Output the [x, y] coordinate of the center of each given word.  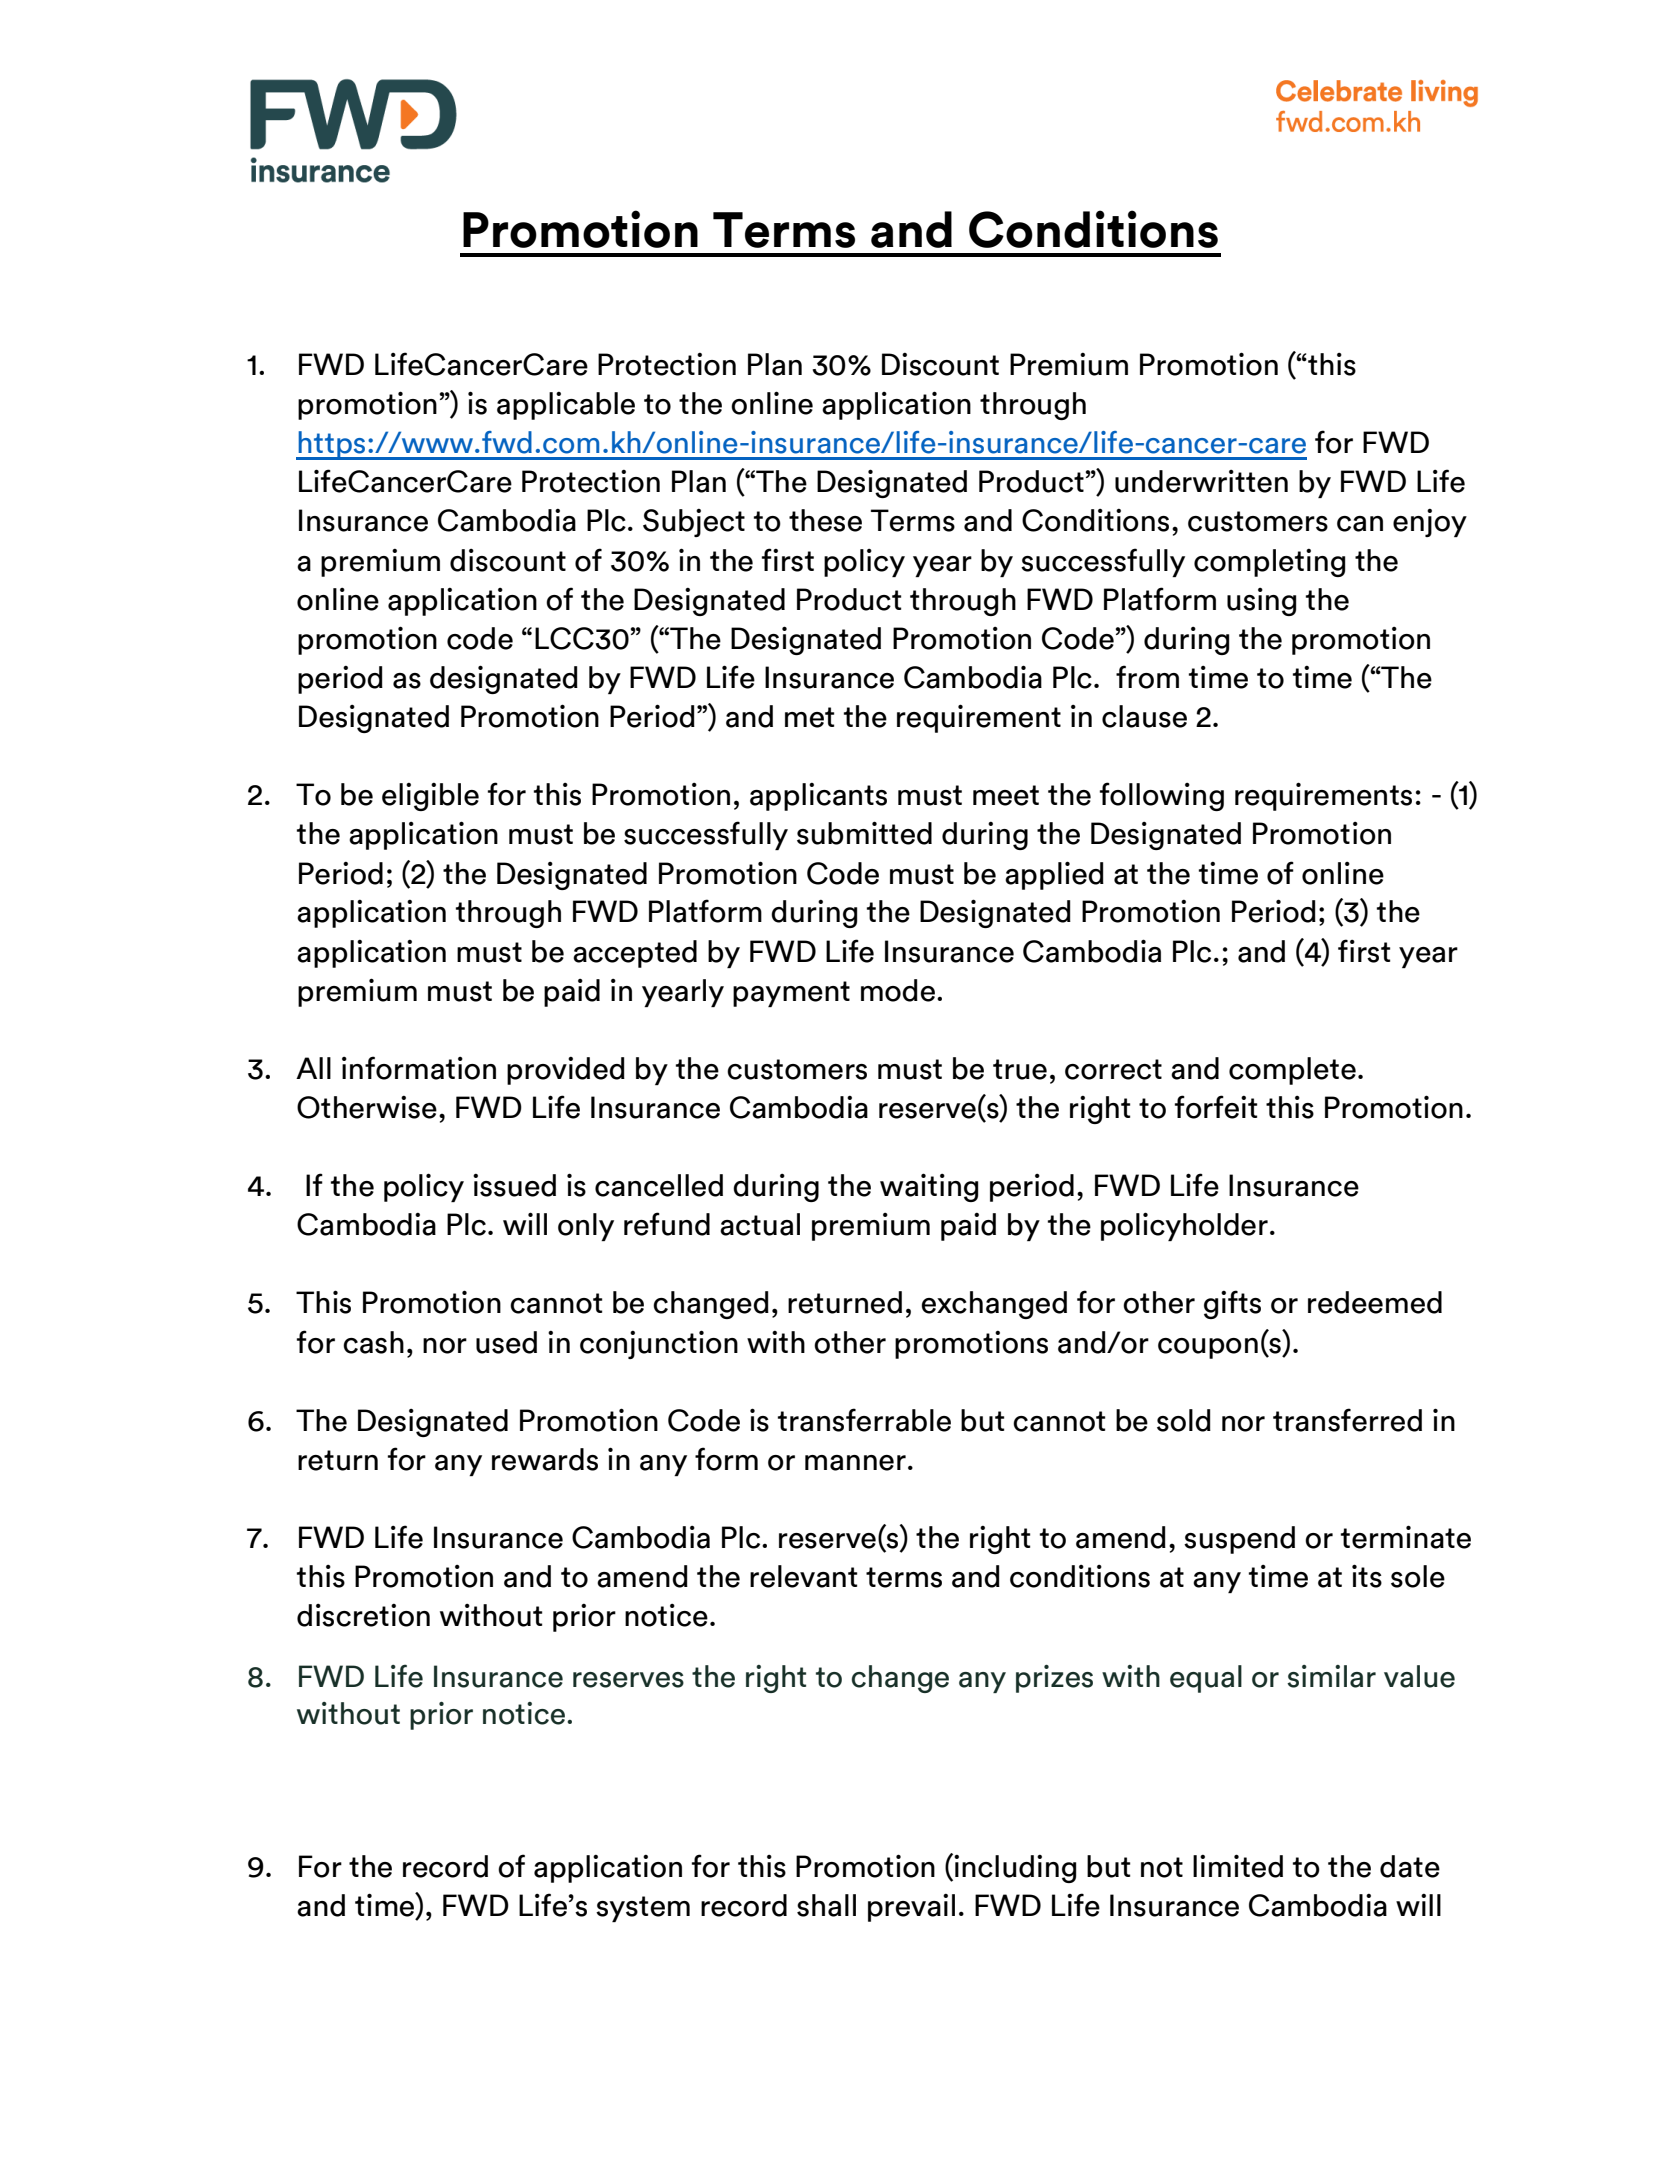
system [643, 1909]
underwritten [1201, 481]
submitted [864, 833]
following [1162, 796]
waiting [929, 1187]
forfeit [1216, 1107]
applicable [566, 406]
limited [1238, 1866]
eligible [430, 797]
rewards [545, 1459]
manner [855, 1463]
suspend [1239, 1540]
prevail [911, 1908]
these [825, 520]
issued [514, 1185]
